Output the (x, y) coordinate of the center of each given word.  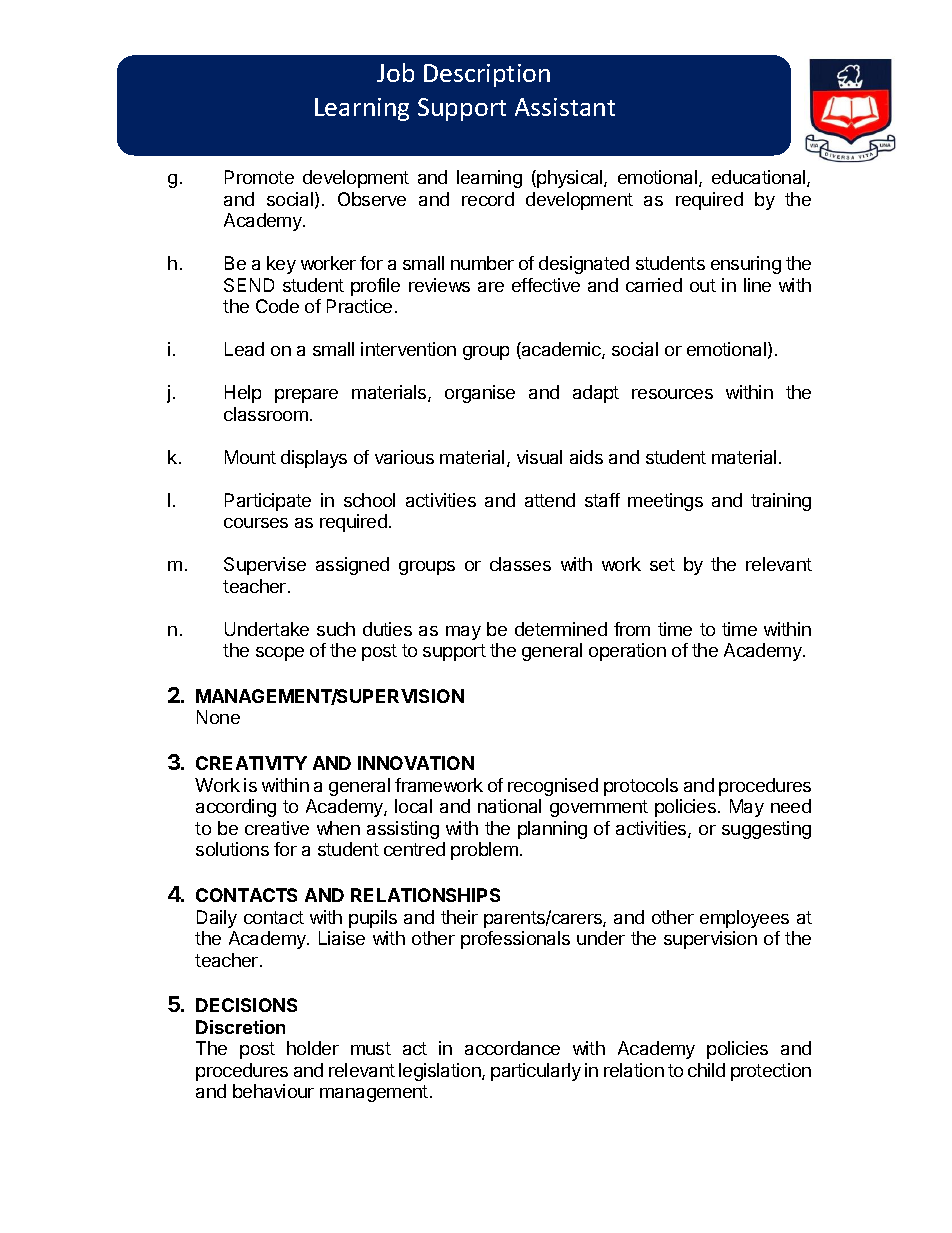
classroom (266, 414)
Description (487, 75)
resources (672, 394)
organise (480, 394)
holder (313, 1048)
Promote (259, 177)
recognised (553, 787)
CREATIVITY (251, 763)
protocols (641, 787)
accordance (512, 1048)
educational (760, 178)
